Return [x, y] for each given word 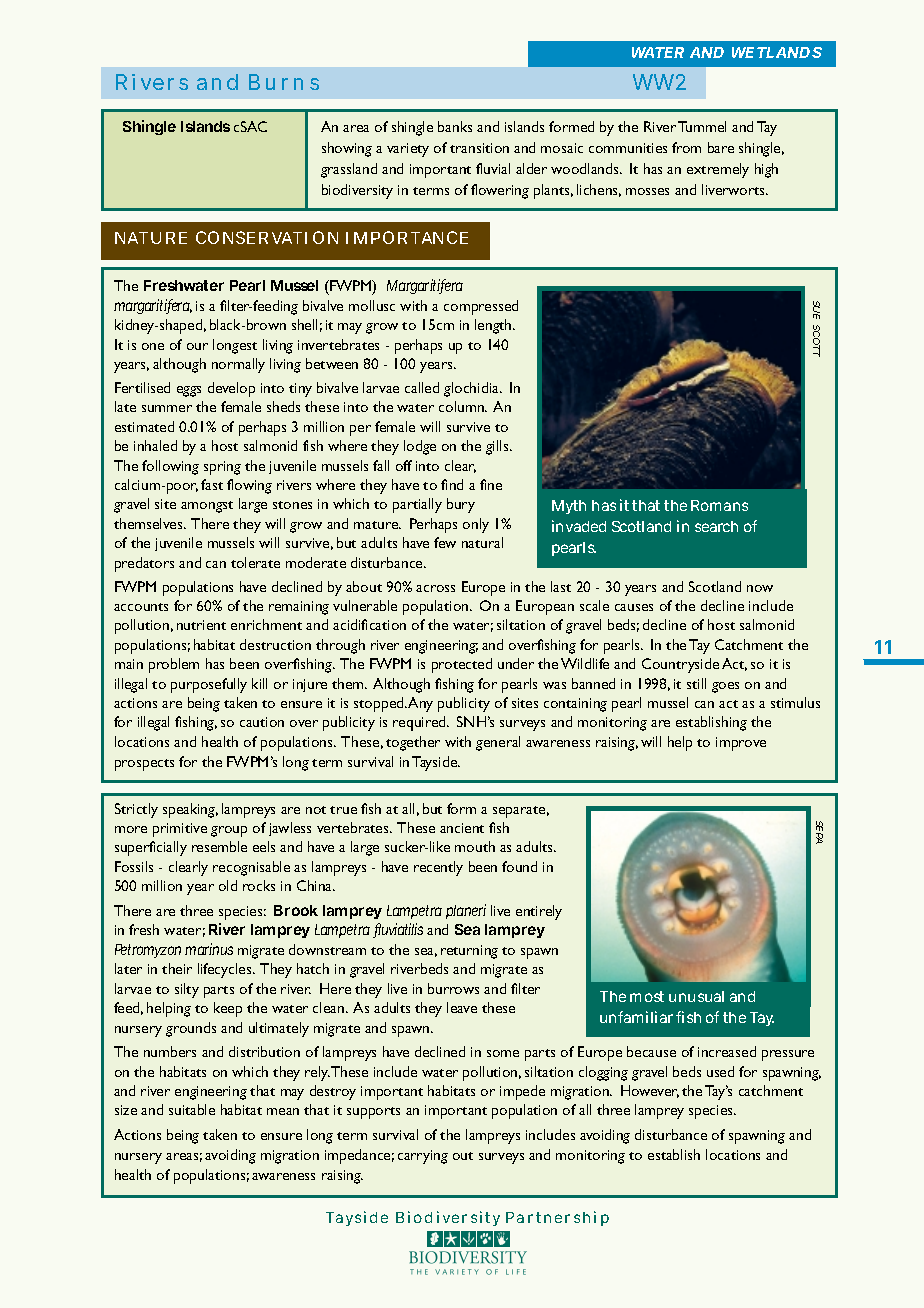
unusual [696, 996]
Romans [719, 505]
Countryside [680, 665]
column [462, 406]
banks [455, 126]
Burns [284, 82]
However [650, 1091]
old [228, 885]
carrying [423, 1157]
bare [721, 147]
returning [469, 952]
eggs [189, 391]
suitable [192, 1109]
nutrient [201, 625]
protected [462, 665]
